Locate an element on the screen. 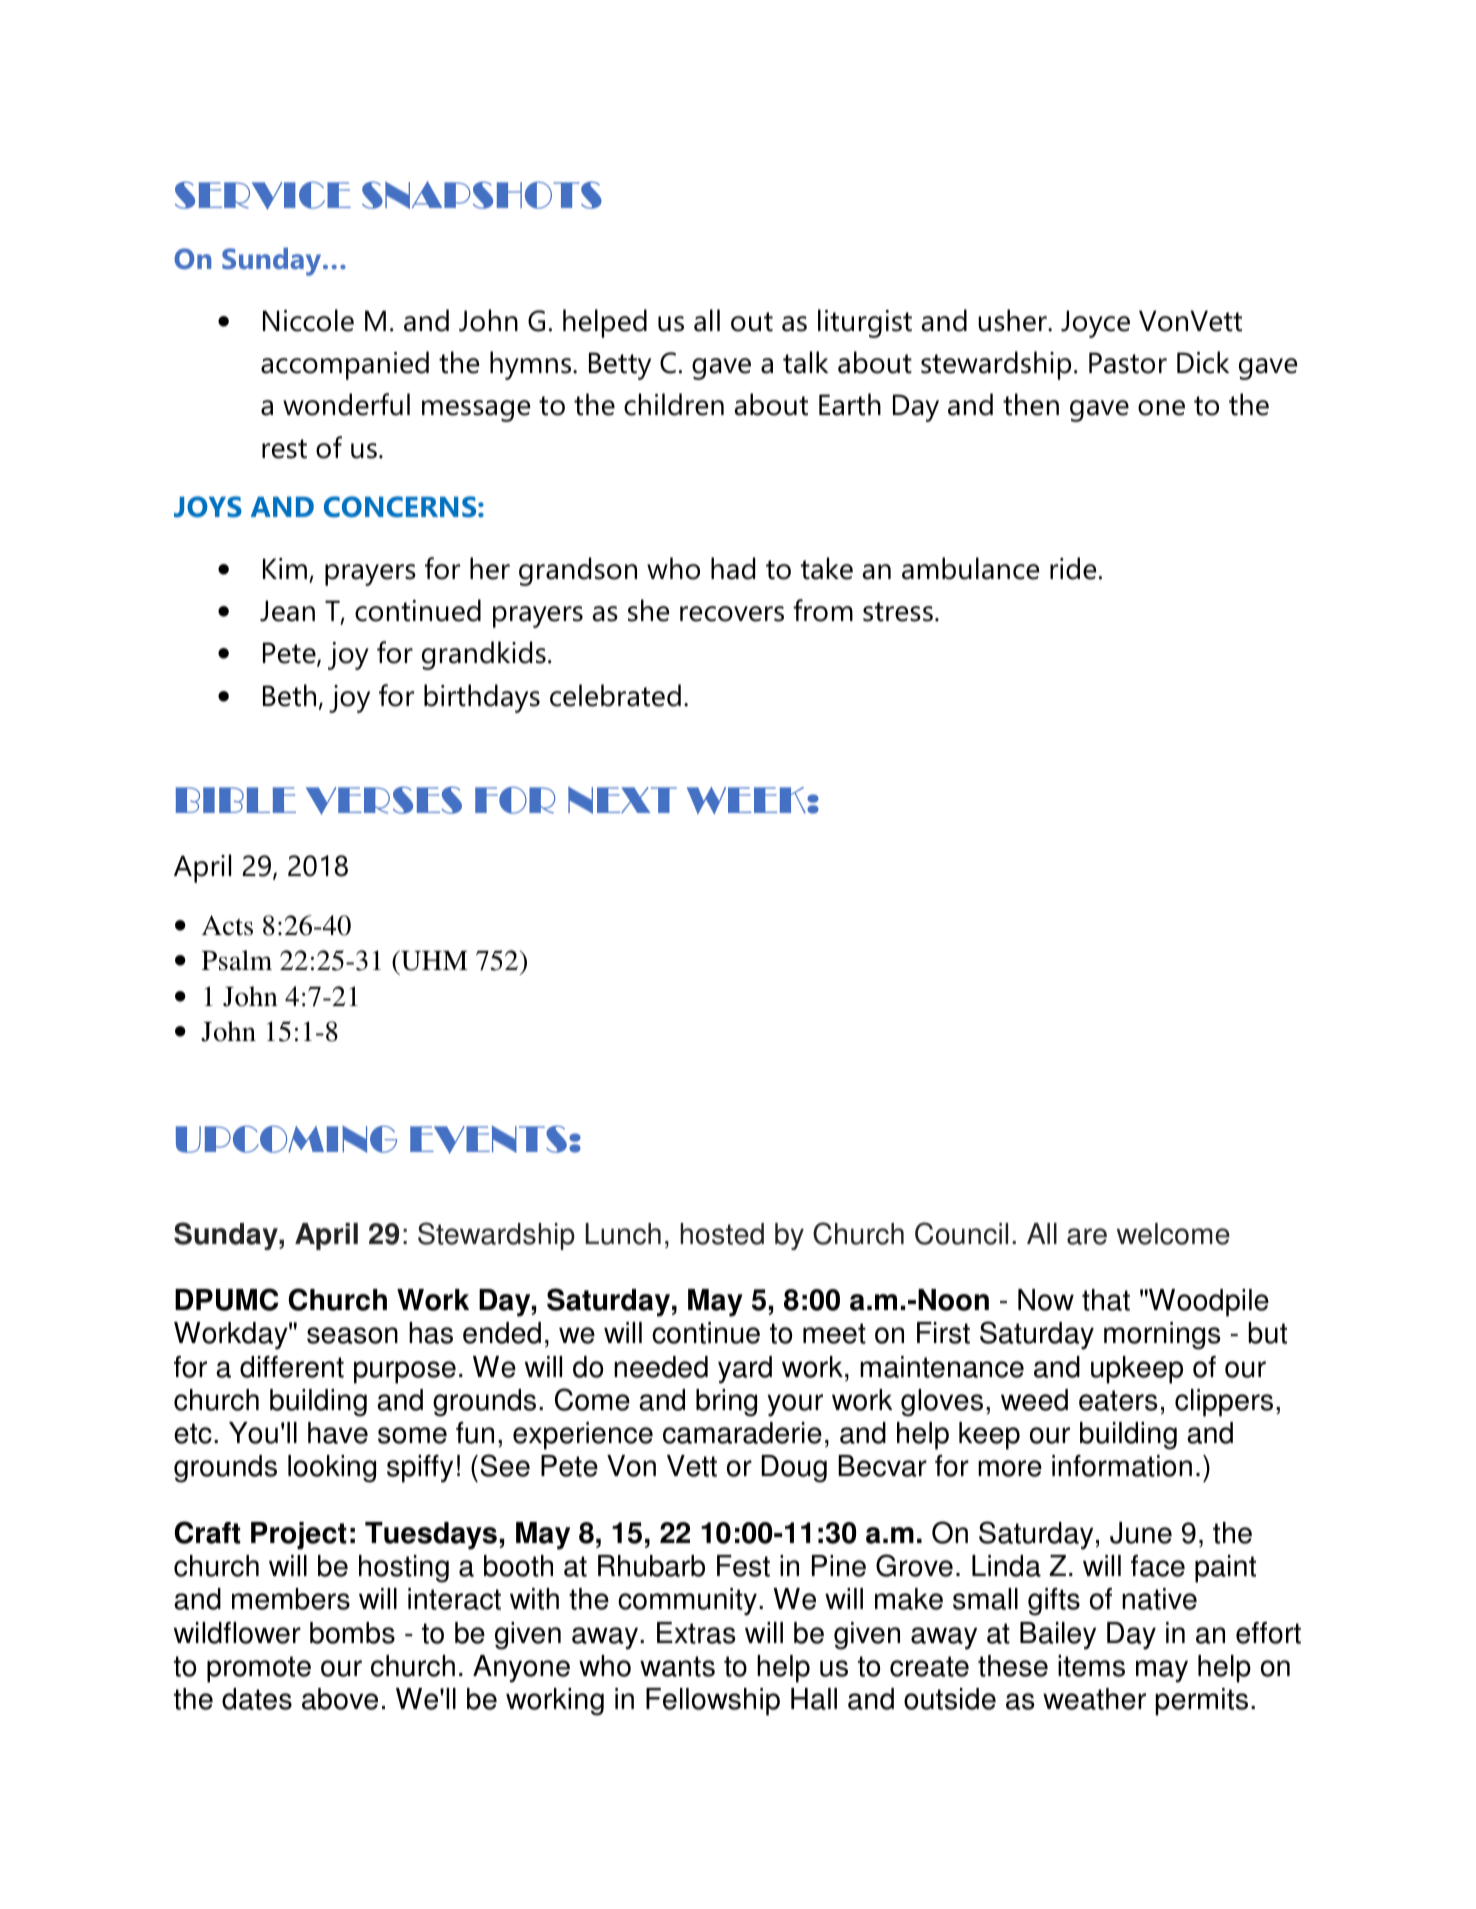 The image size is (1476, 1909). bombs is located at coordinates (352, 1633).
